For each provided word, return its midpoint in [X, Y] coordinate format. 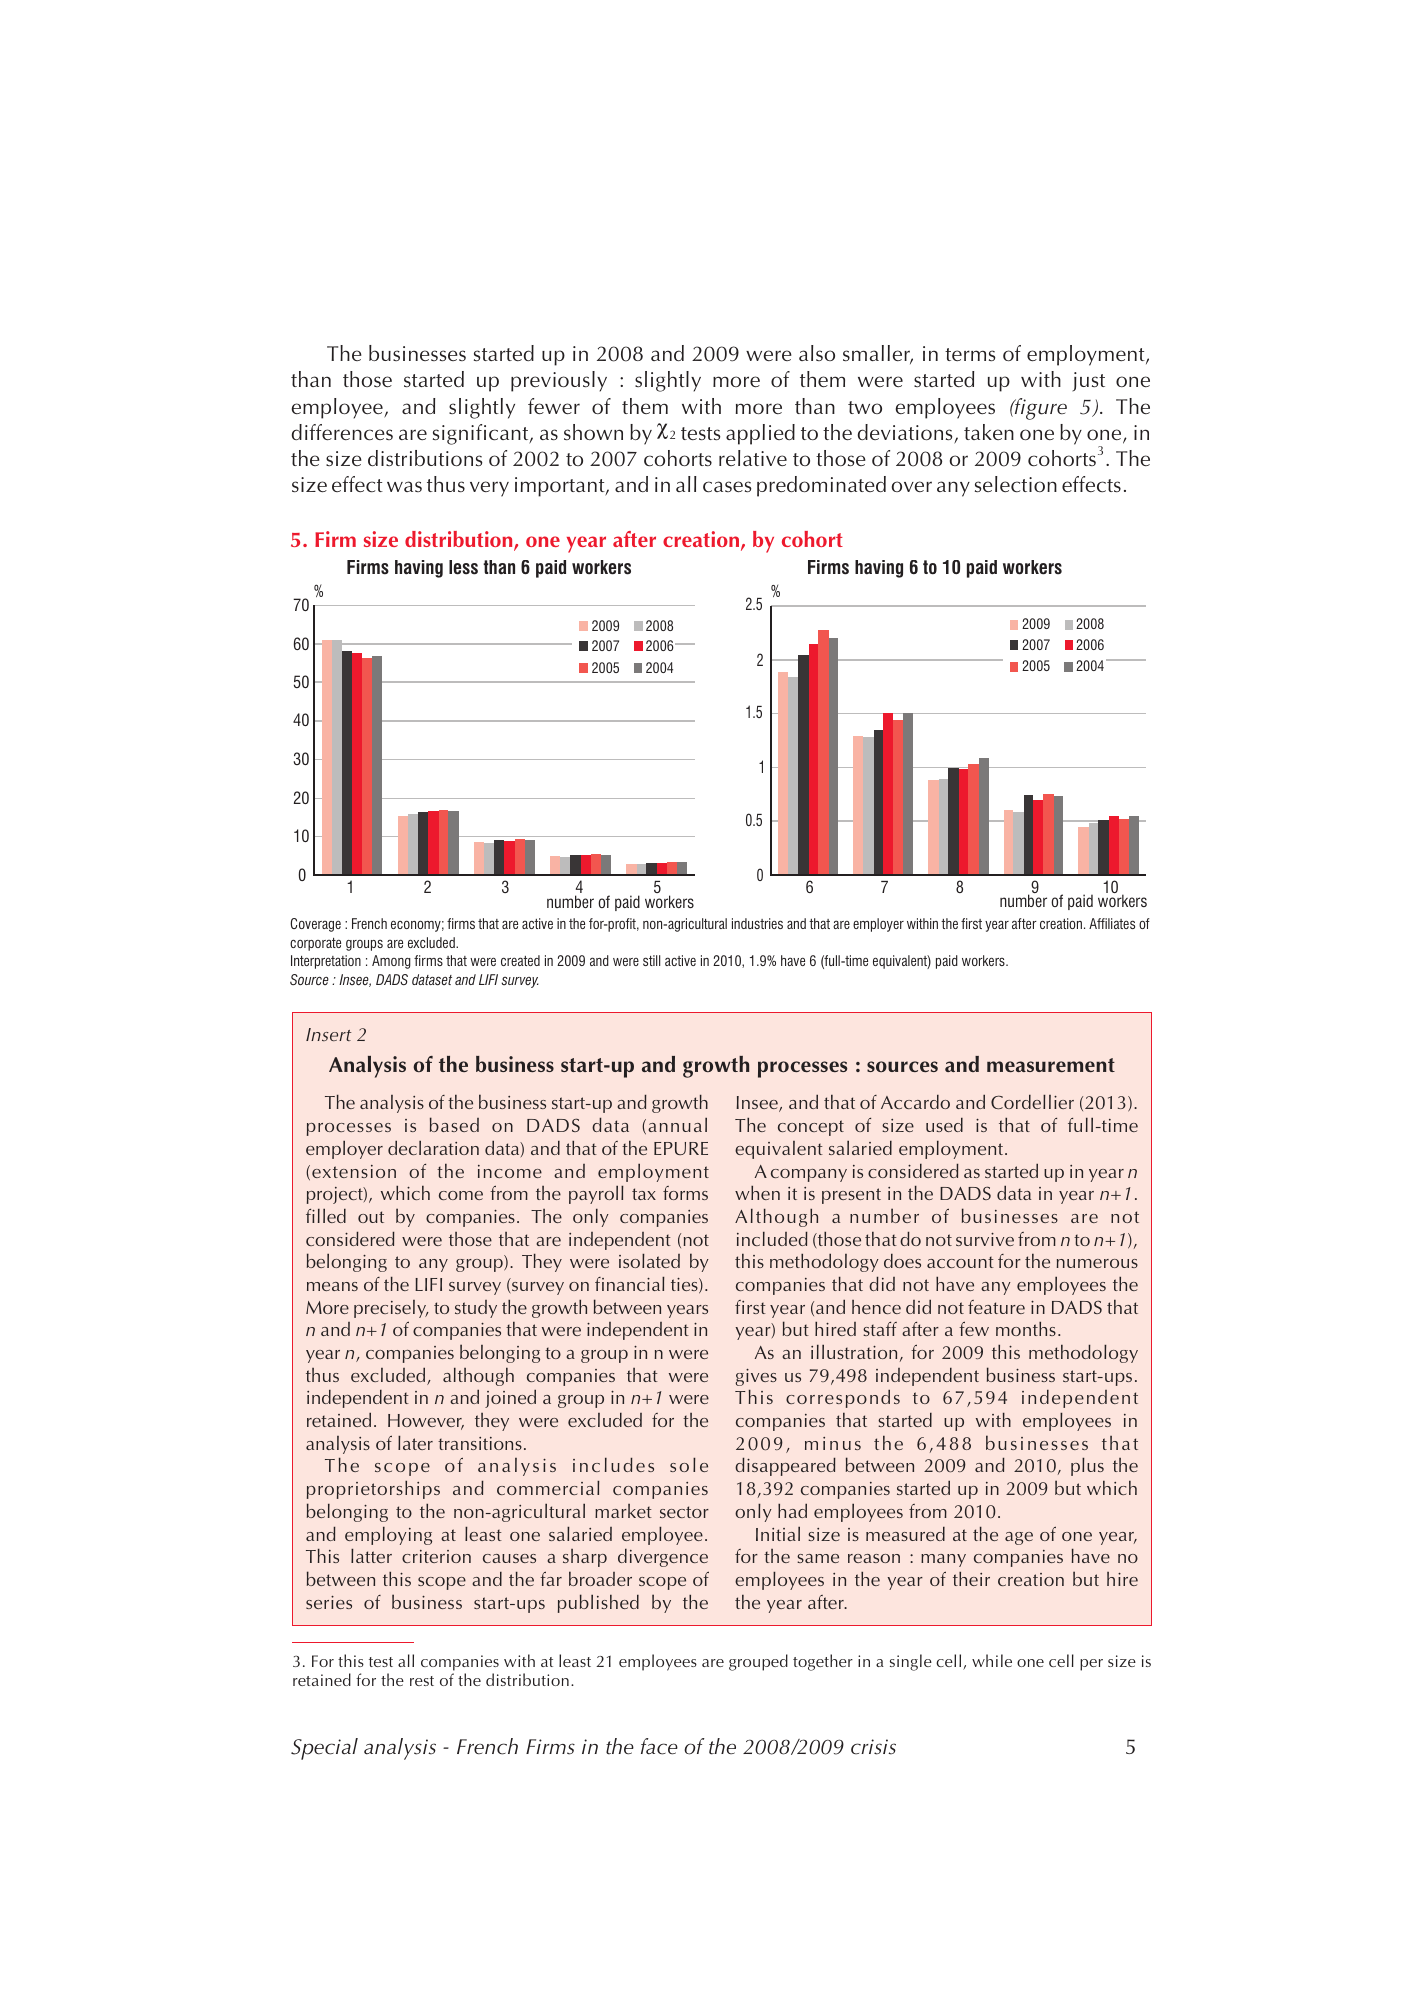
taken [989, 432]
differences [342, 432]
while [992, 1660]
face [659, 1746]
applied [760, 434]
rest [422, 1681]
